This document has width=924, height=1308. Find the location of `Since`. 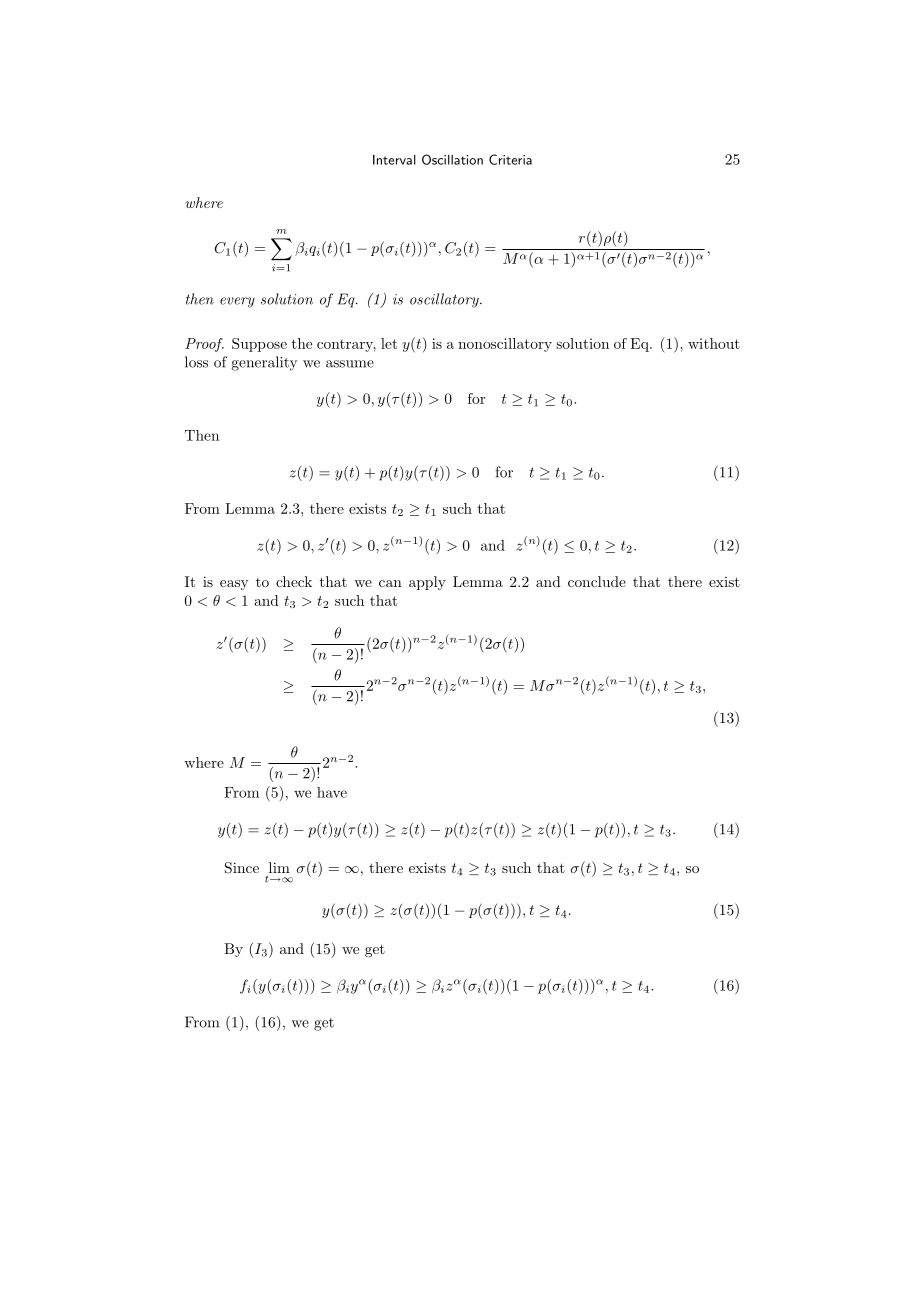

Since is located at coordinates (242, 868).
